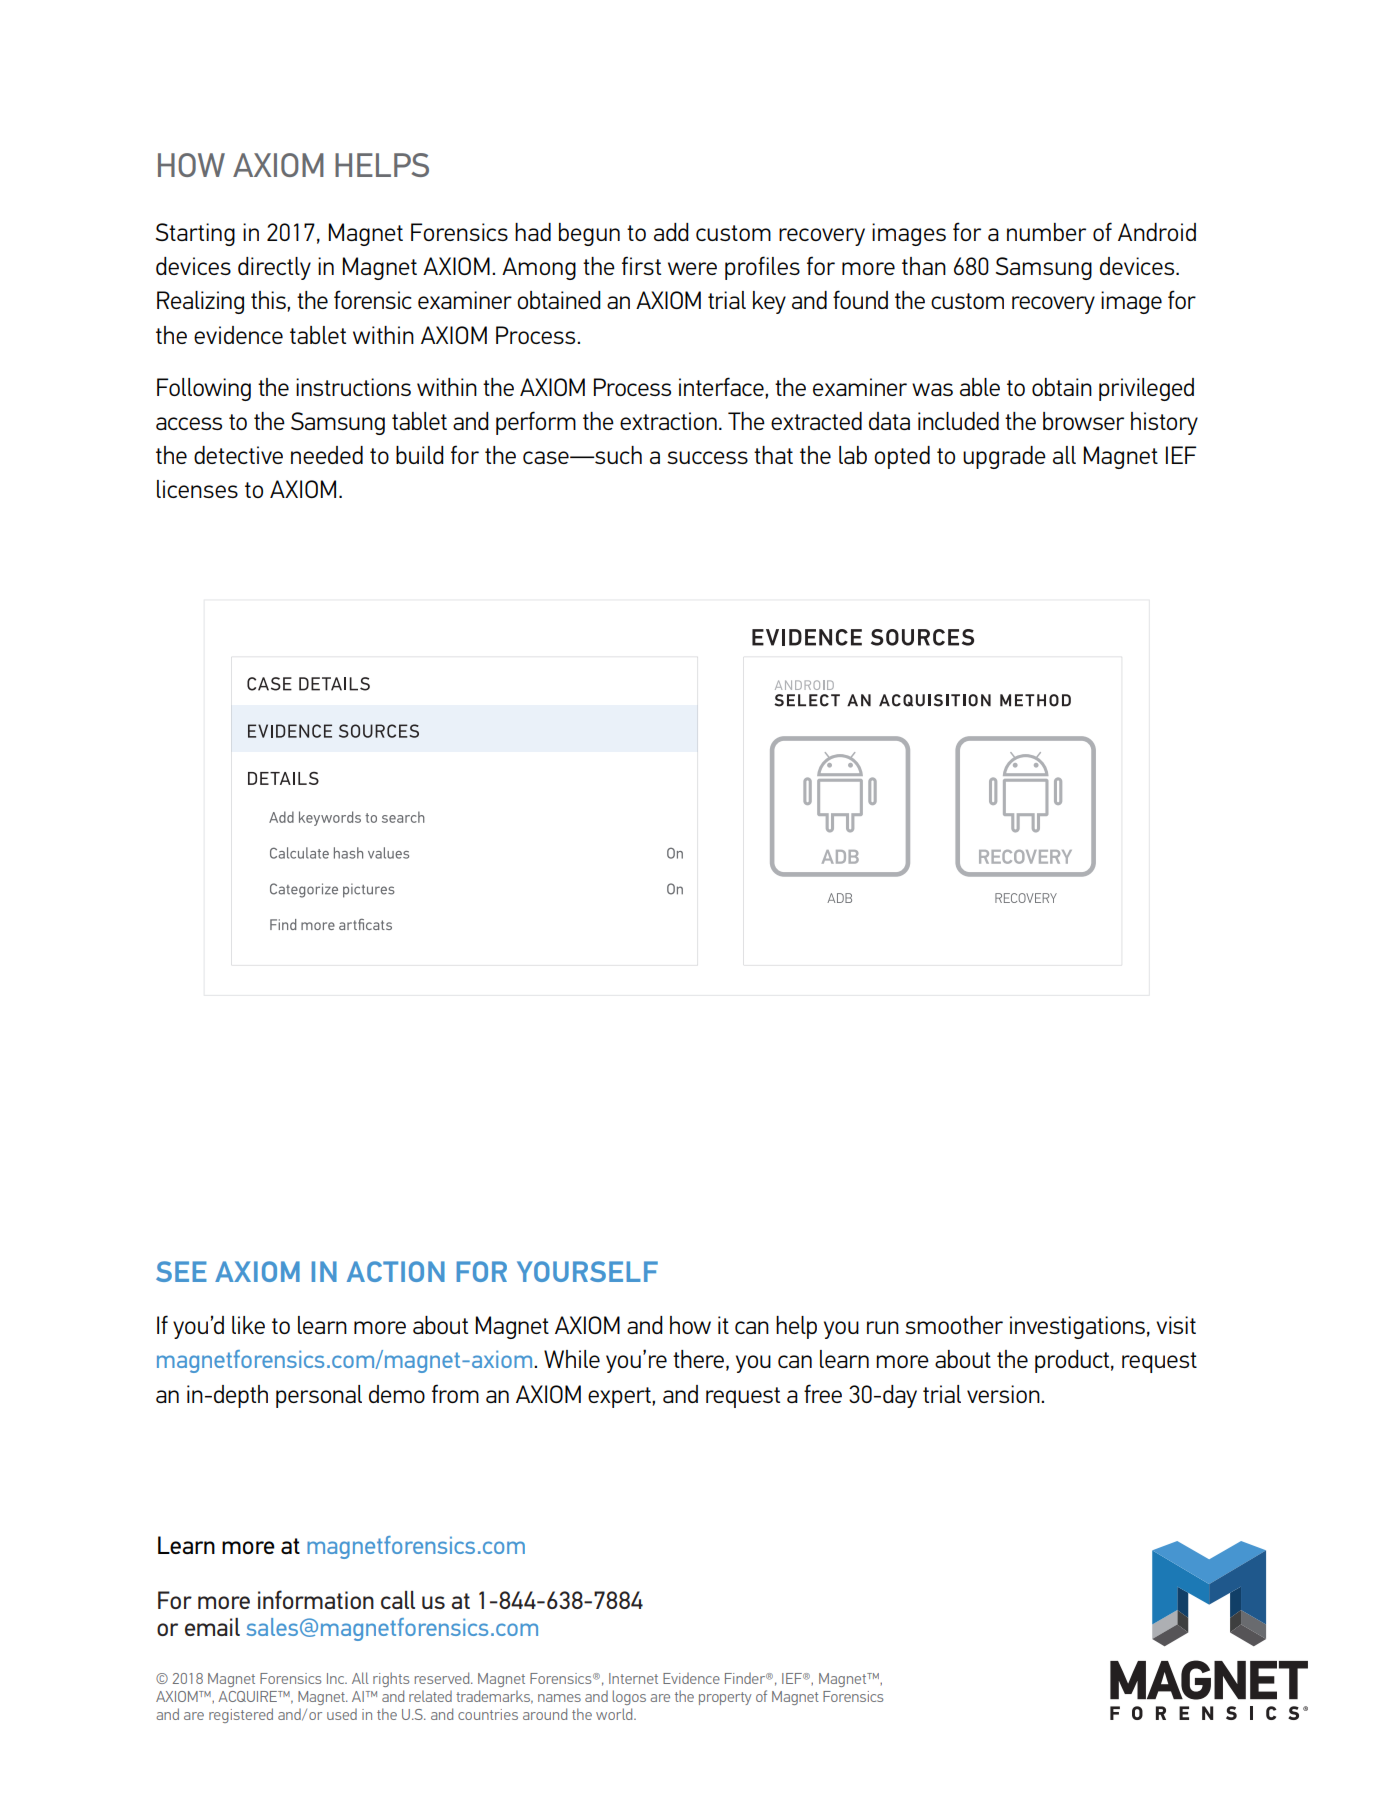  Describe the element at coordinates (197, 489) in the screenshot. I see `licenses` at that location.
